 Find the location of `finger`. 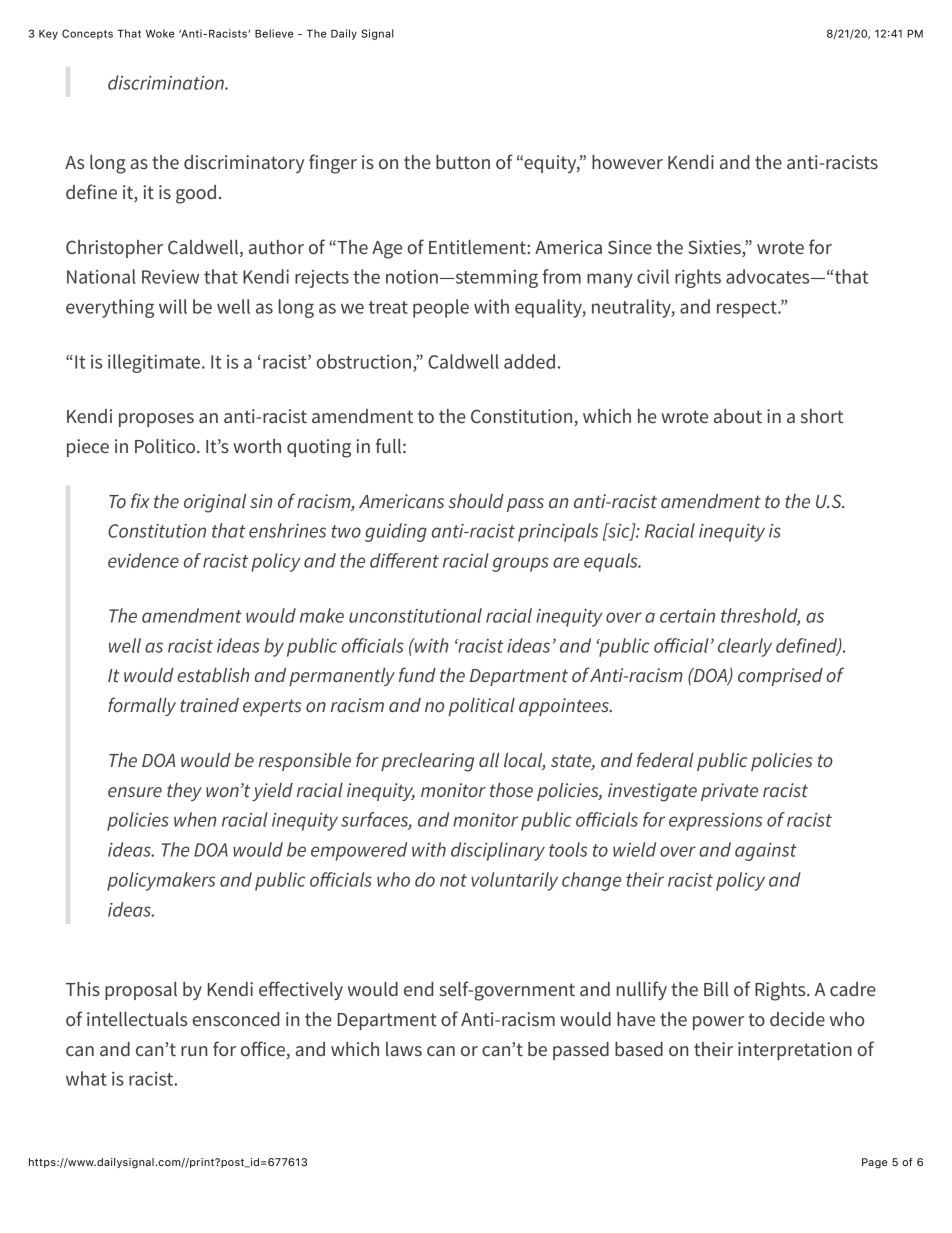

finger is located at coordinates (333, 164).
